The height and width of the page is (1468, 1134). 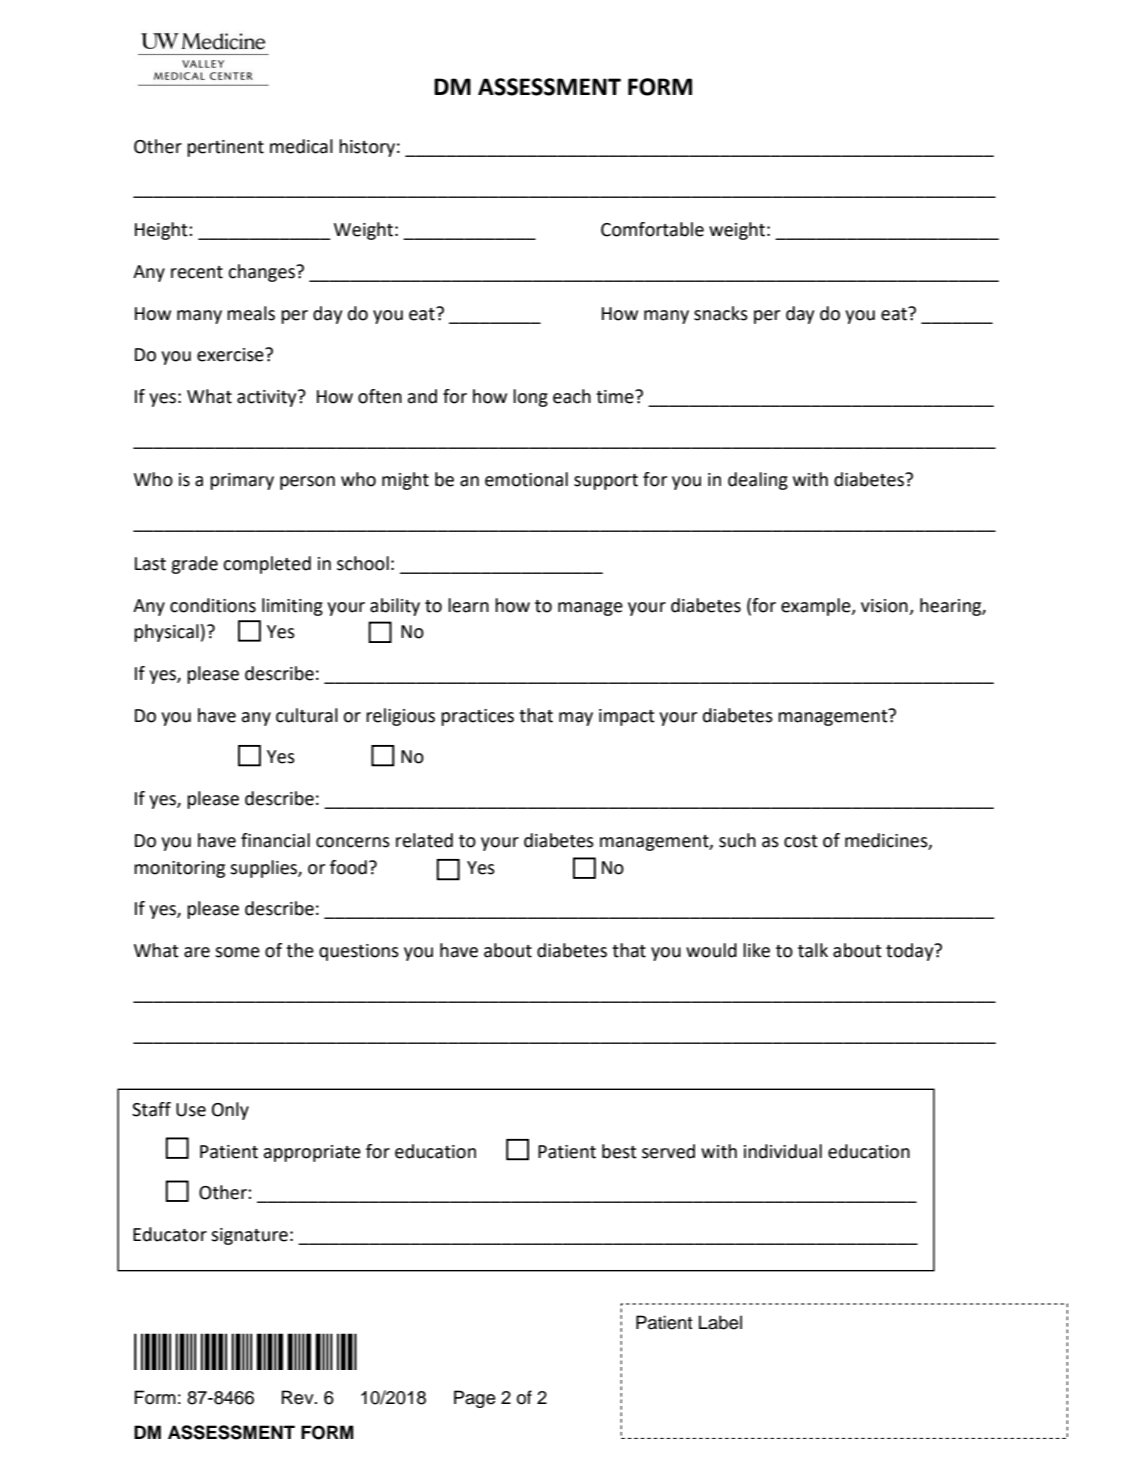 I want to click on pertinent, so click(x=225, y=148).
